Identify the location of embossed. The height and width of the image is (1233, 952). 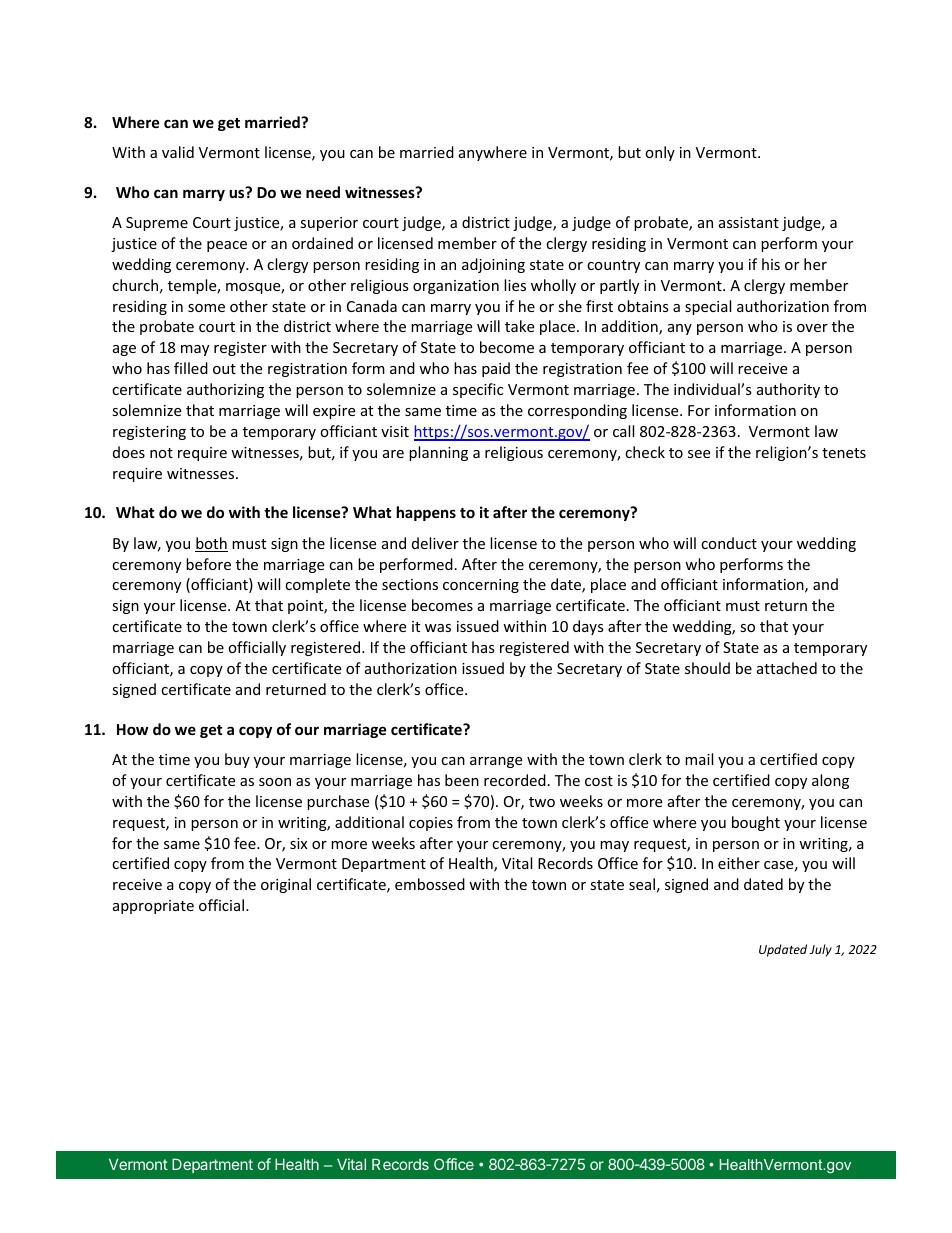
(430, 884).
